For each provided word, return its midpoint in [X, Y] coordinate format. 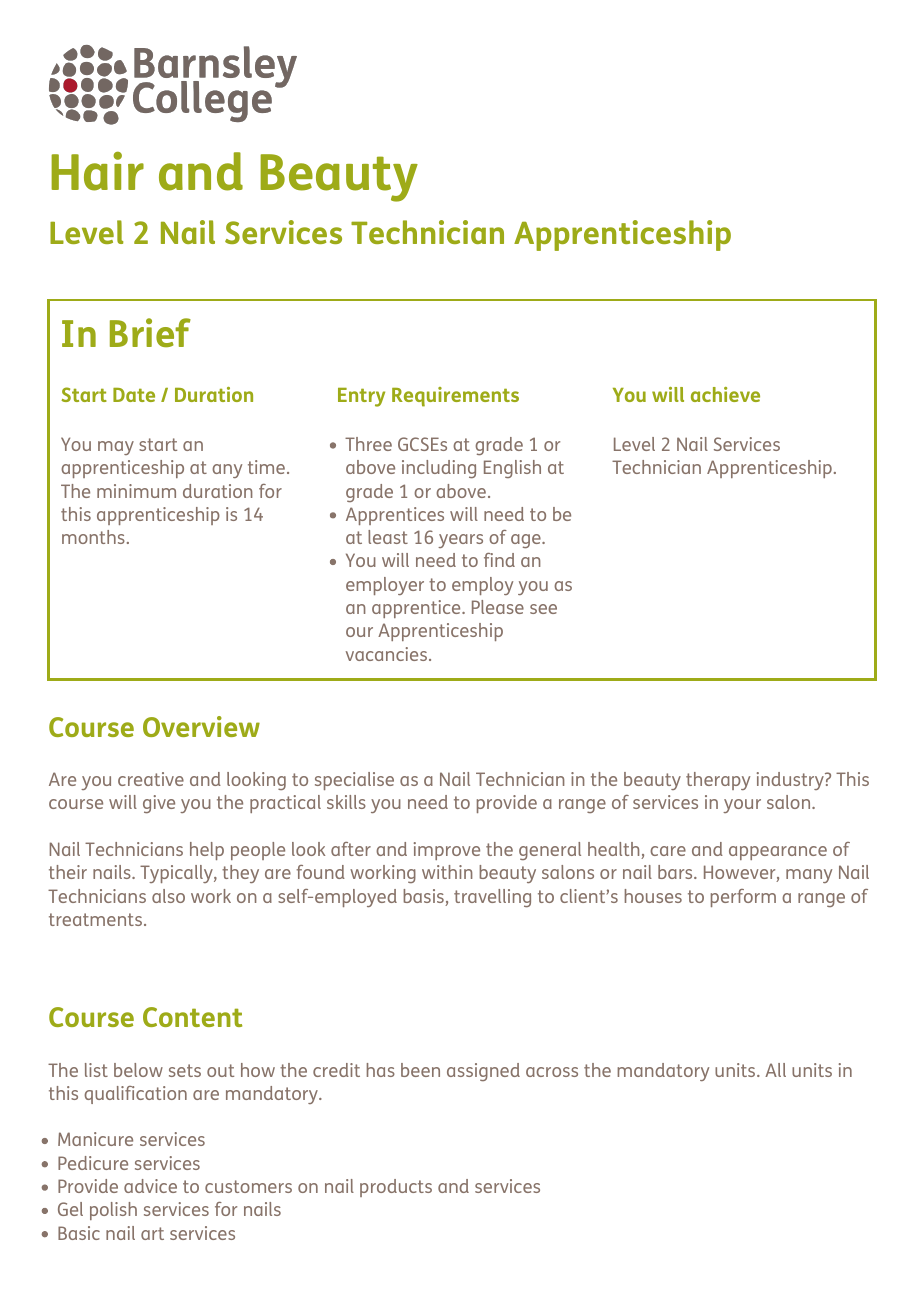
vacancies [386, 654]
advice [150, 1186]
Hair [97, 171]
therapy [718, 781]
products [396, 1188]
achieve [725, 394]
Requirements [455, 397]
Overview [201, 726]
